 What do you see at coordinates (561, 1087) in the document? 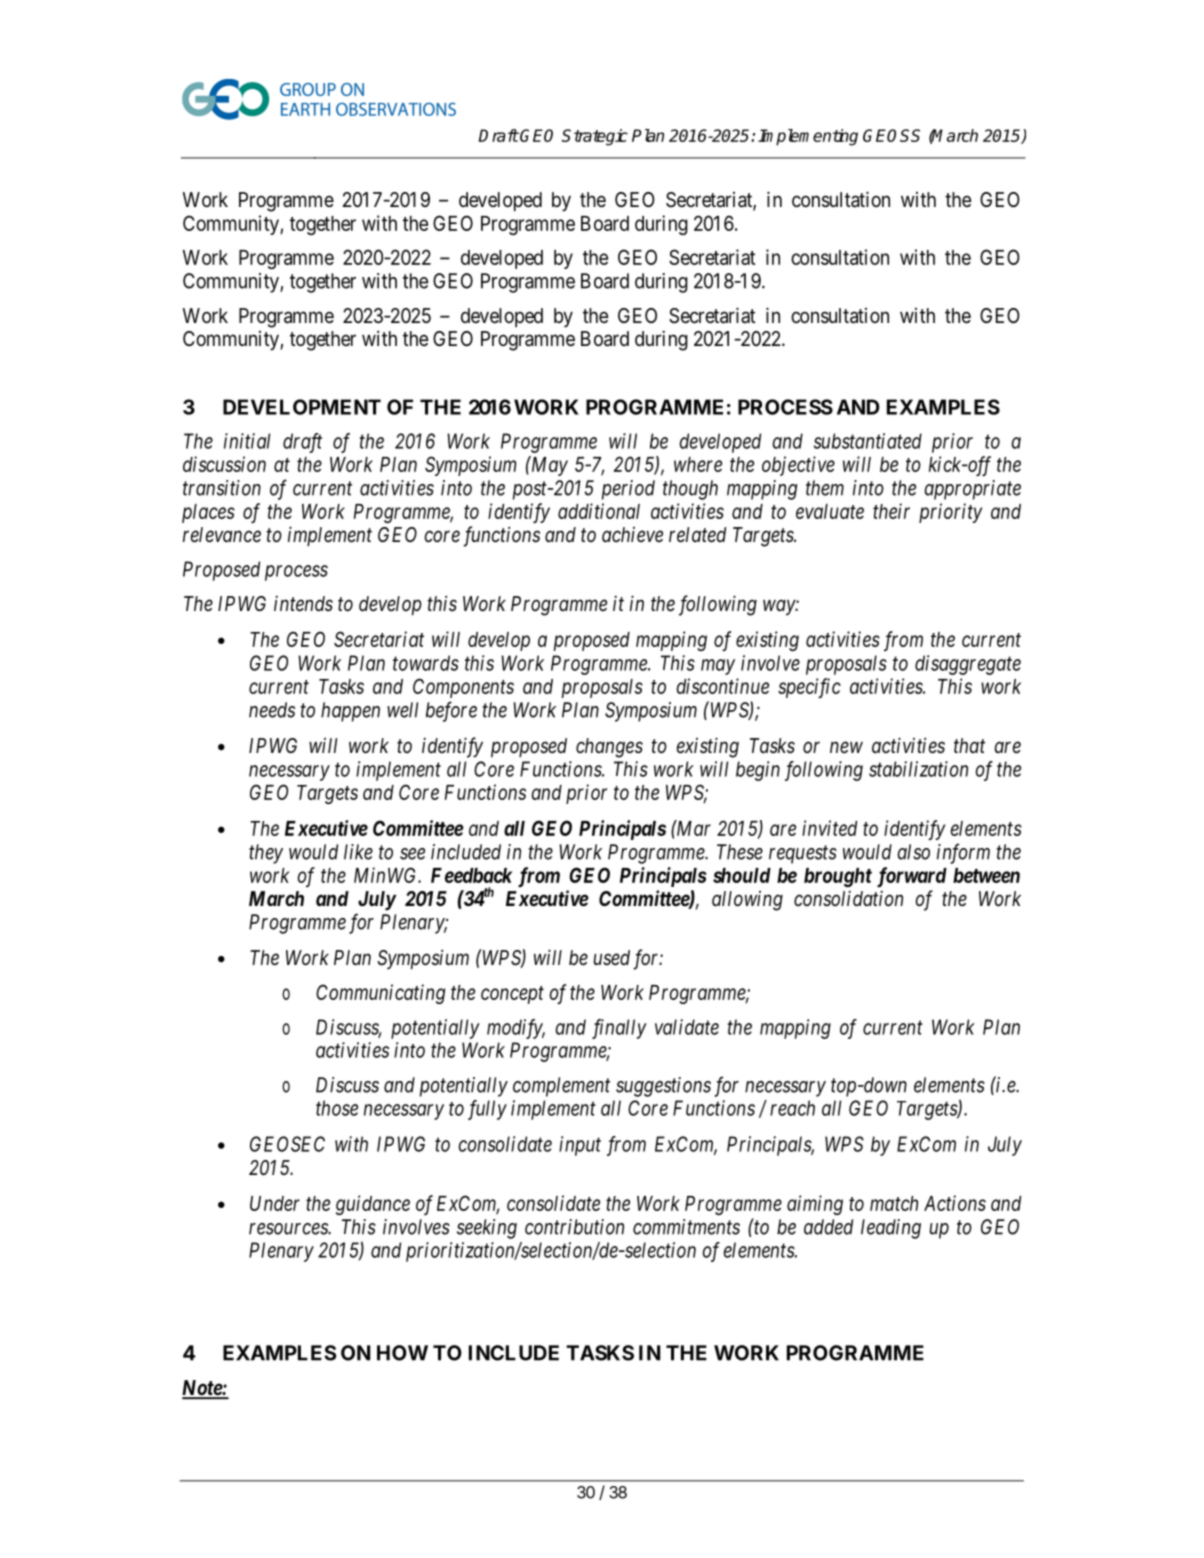
I see `complement` at bounding box center [561, 1087].
